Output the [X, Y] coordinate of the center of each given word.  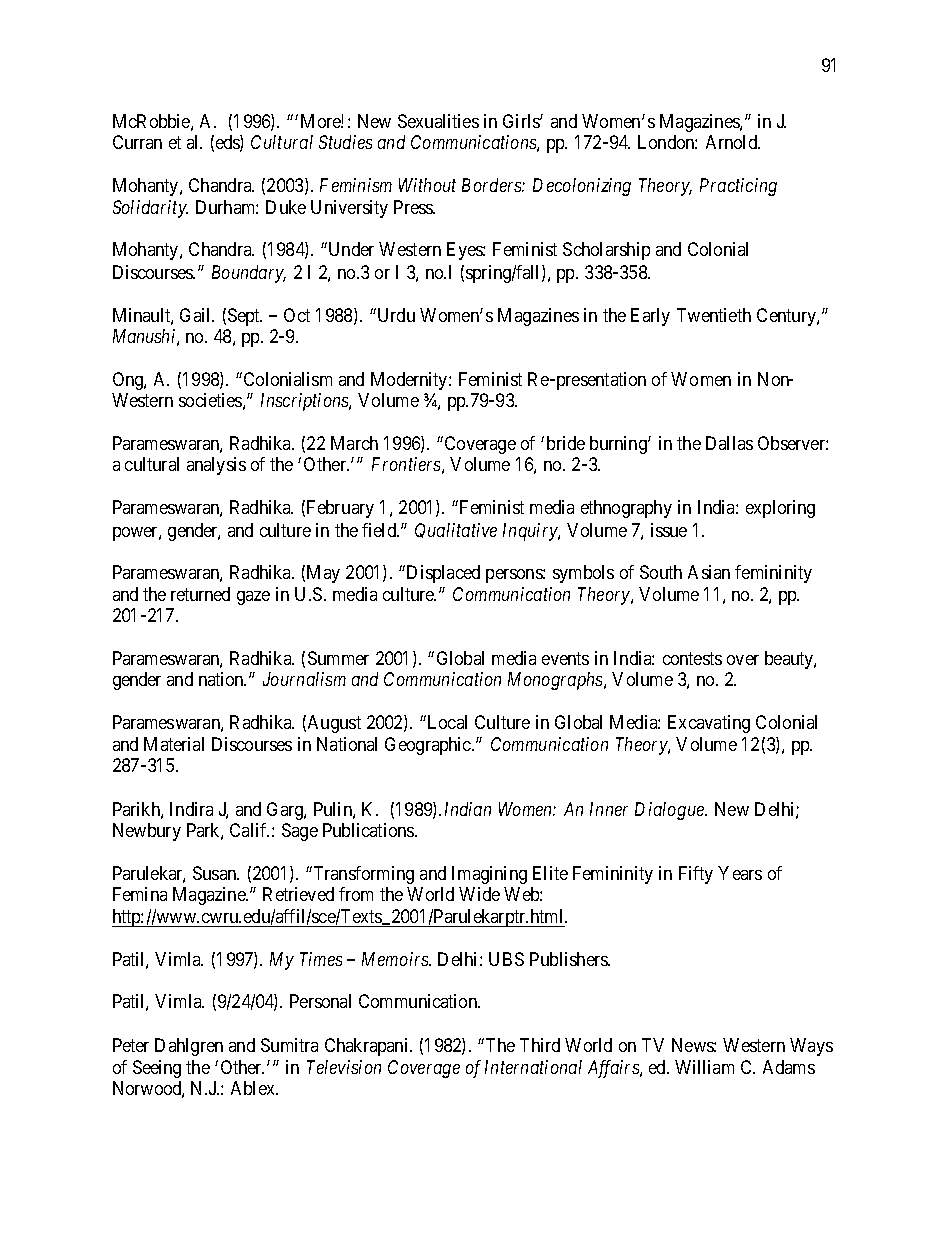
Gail [197, 315]
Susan [216, 873]
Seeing [157, 1069]
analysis [216, 466]
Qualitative [456, 530]
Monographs [556, 681]
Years [740, 873]
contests [692, 658]
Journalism [304, 679]
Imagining [489, 875]
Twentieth [714, 315]
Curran [137, 142]
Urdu [395, 315]
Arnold [733, 142]
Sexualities [438, 121]
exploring [780, 509]
